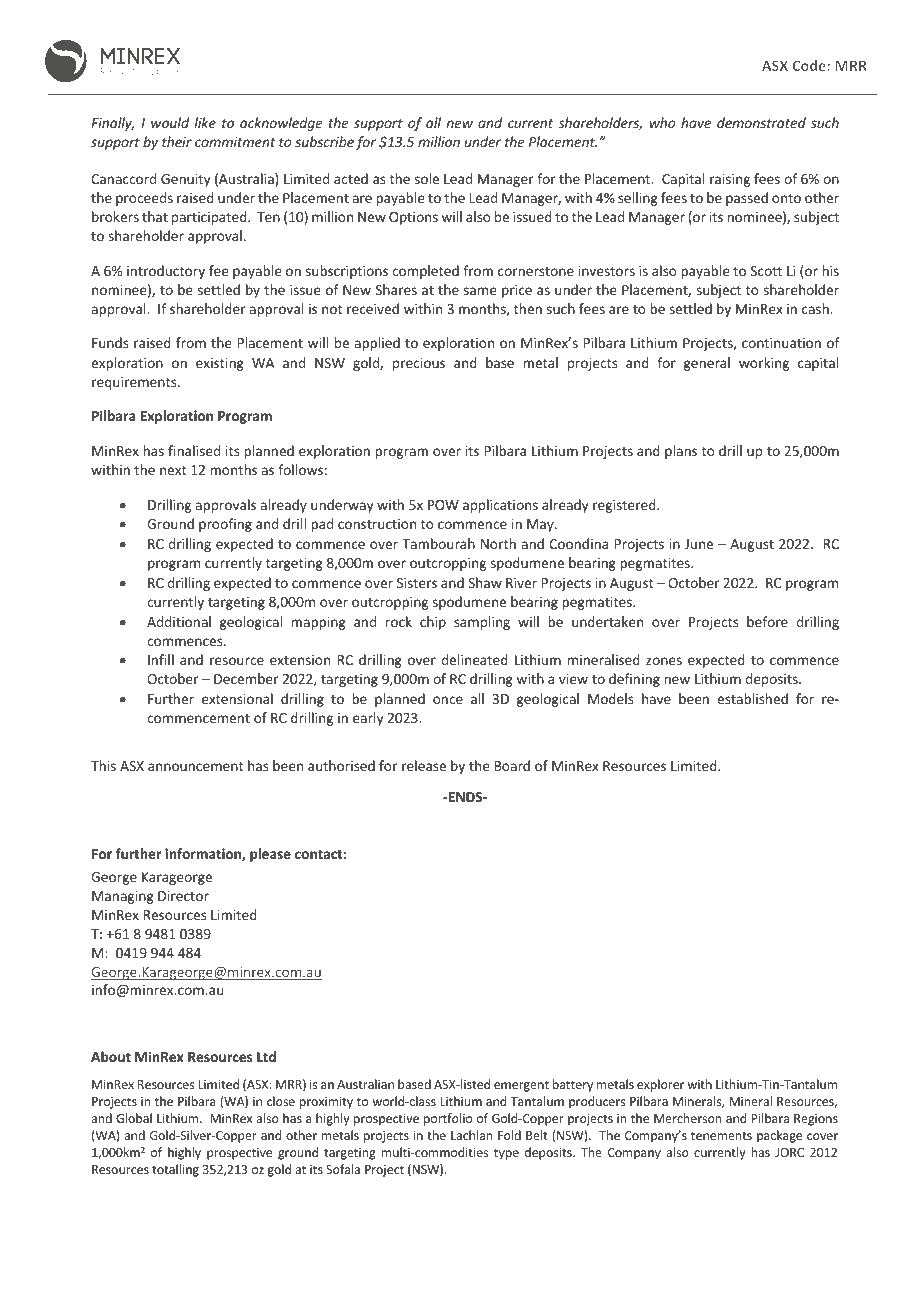  I want to click on totalling, so click(175, 1170).
